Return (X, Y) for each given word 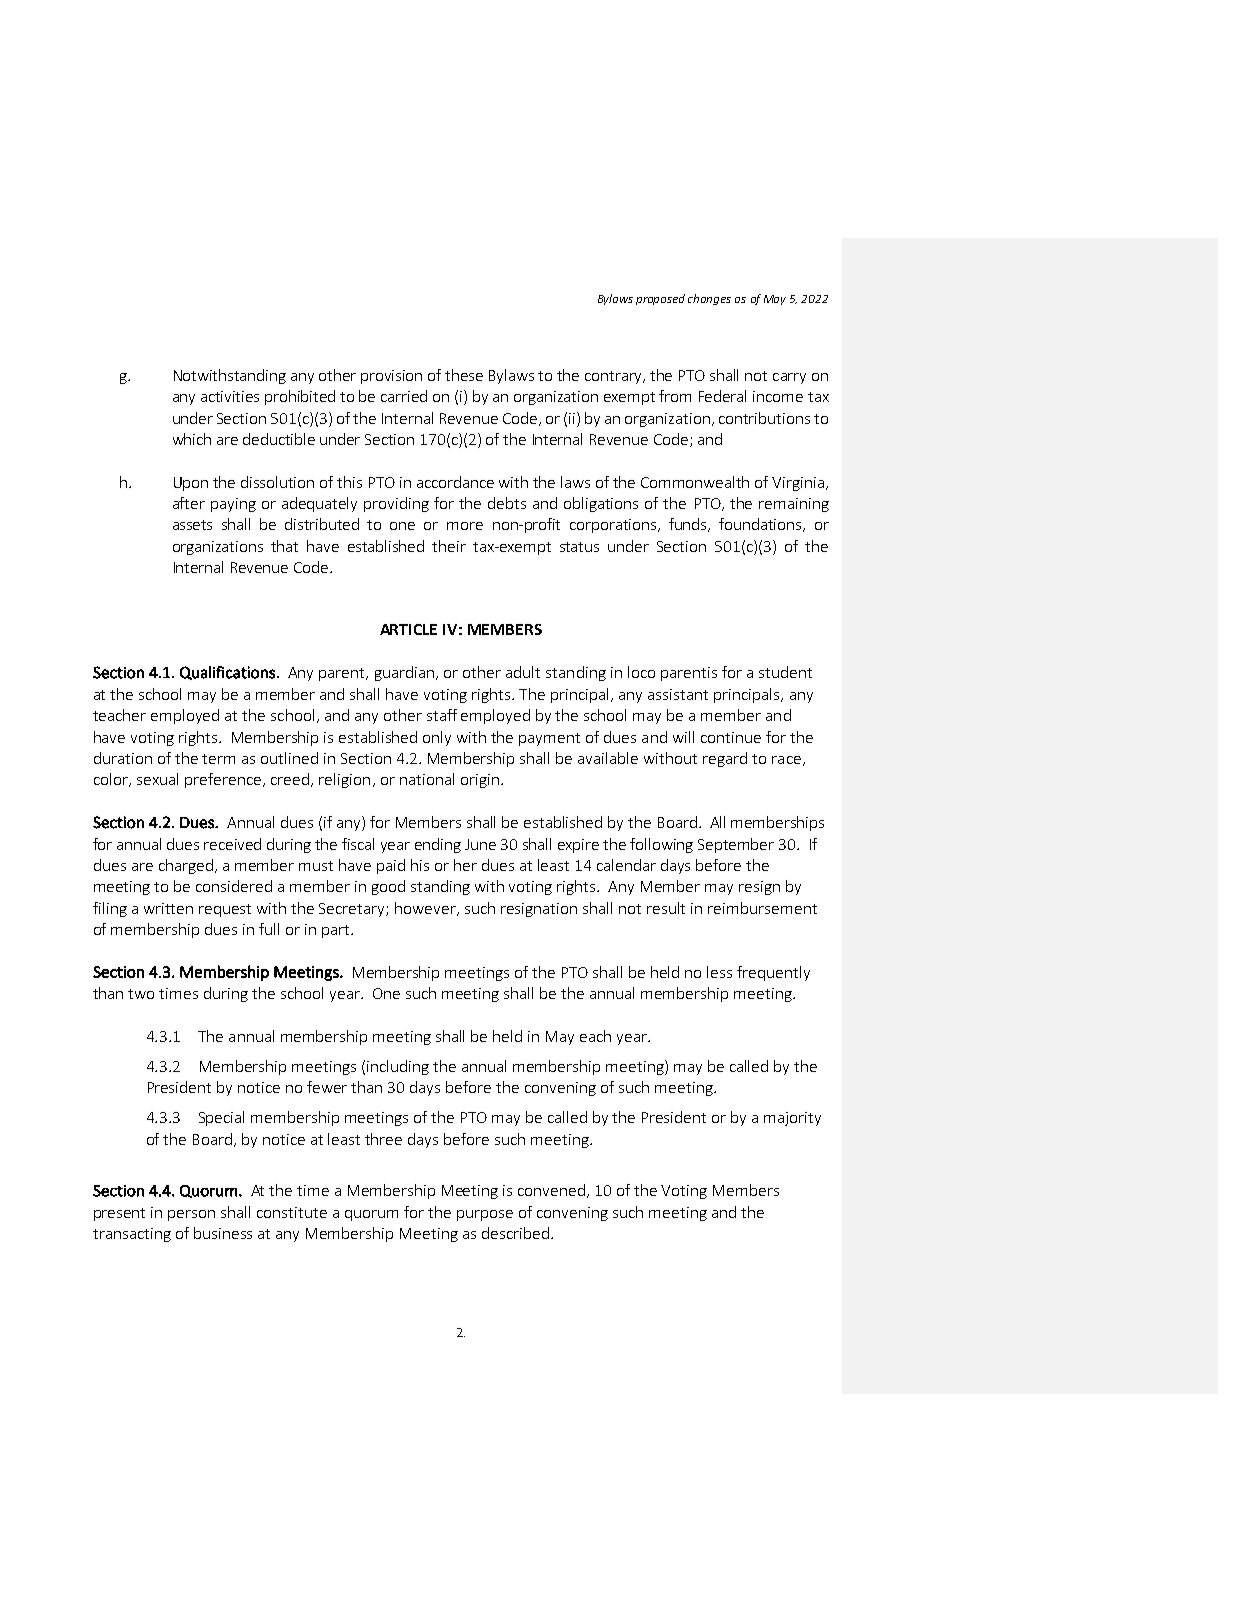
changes (709, 299)
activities (230, 396)
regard (725, 759)
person (191, 1215)
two (141, 994)
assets (192, 525)
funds (689, 525)
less (719, 972)
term (218, 759)
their (449, 546)
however (426, 909)
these (464, 375)
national (427, 779)
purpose (485, 1215)
